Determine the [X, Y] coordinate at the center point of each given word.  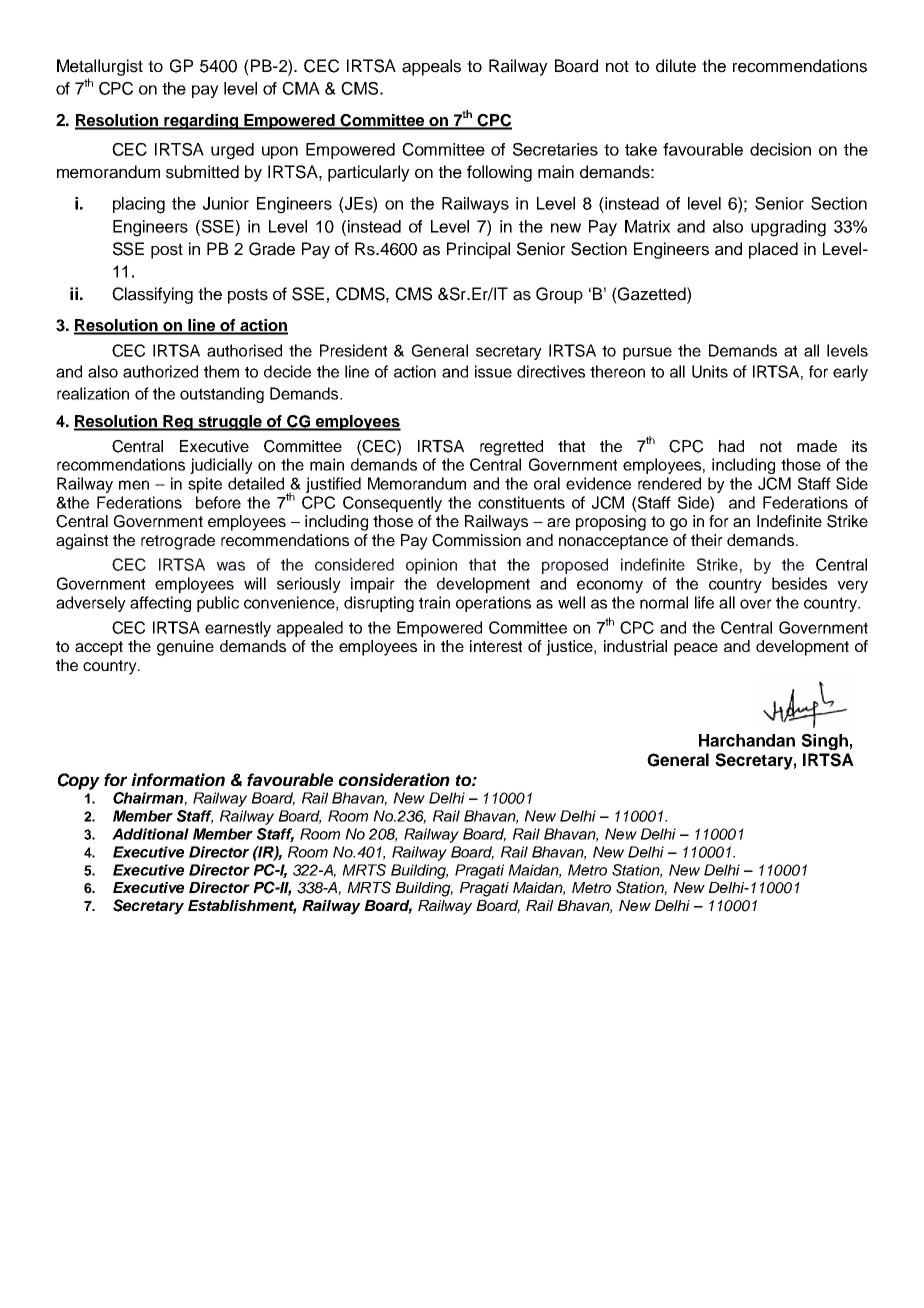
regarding [201, 122]
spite [205, 485]
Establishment [242, 907]
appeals [431, 67]
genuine [185, 648]
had [731, 446]
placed [773, 250]
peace [696, 649]
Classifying [152, 295]
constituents [521, 502]
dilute [676, 66]
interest [496, 646]
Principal [478, 250]
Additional [150, 834]
